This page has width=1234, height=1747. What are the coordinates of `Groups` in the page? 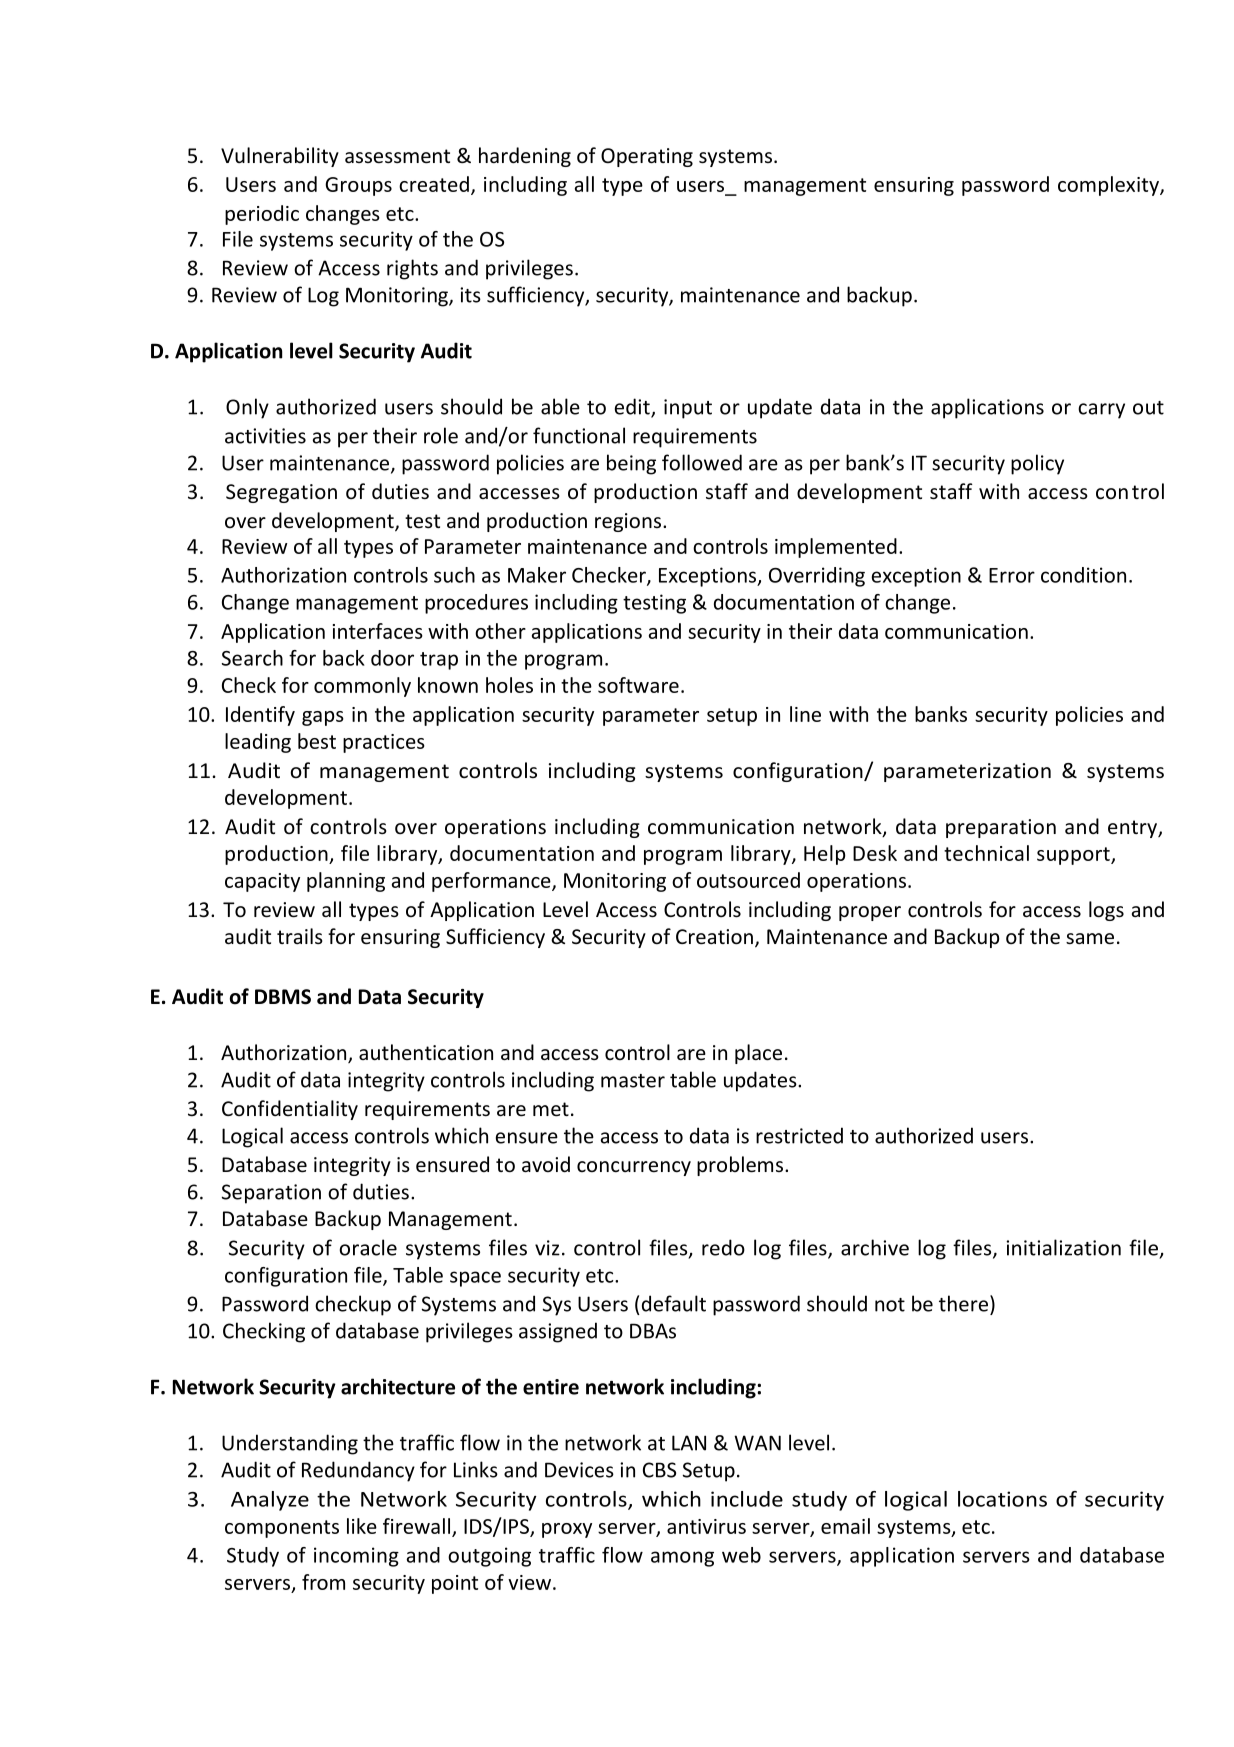 It's located at (358, 186).
